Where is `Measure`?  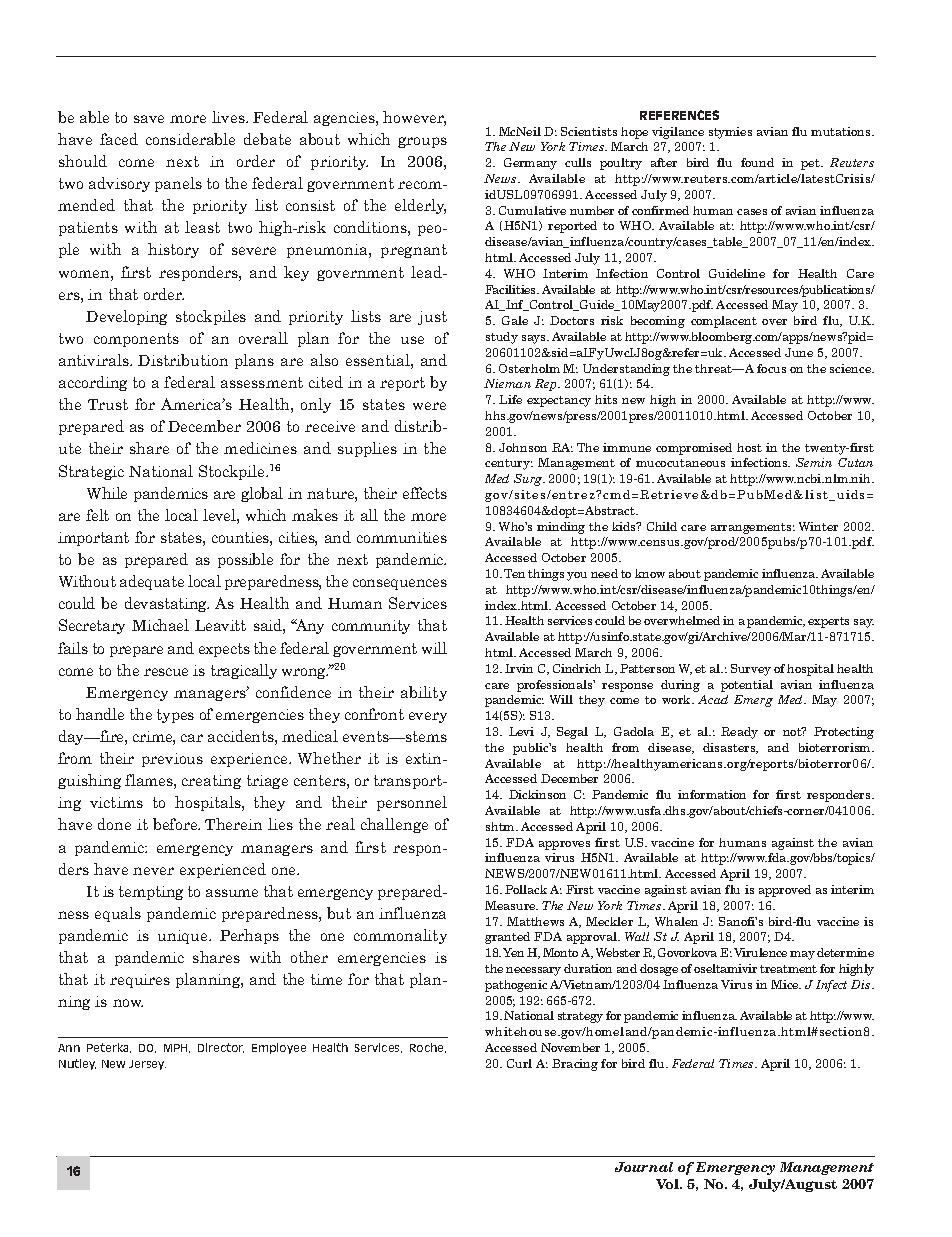 Measure is located at coordinates (511, 905).
